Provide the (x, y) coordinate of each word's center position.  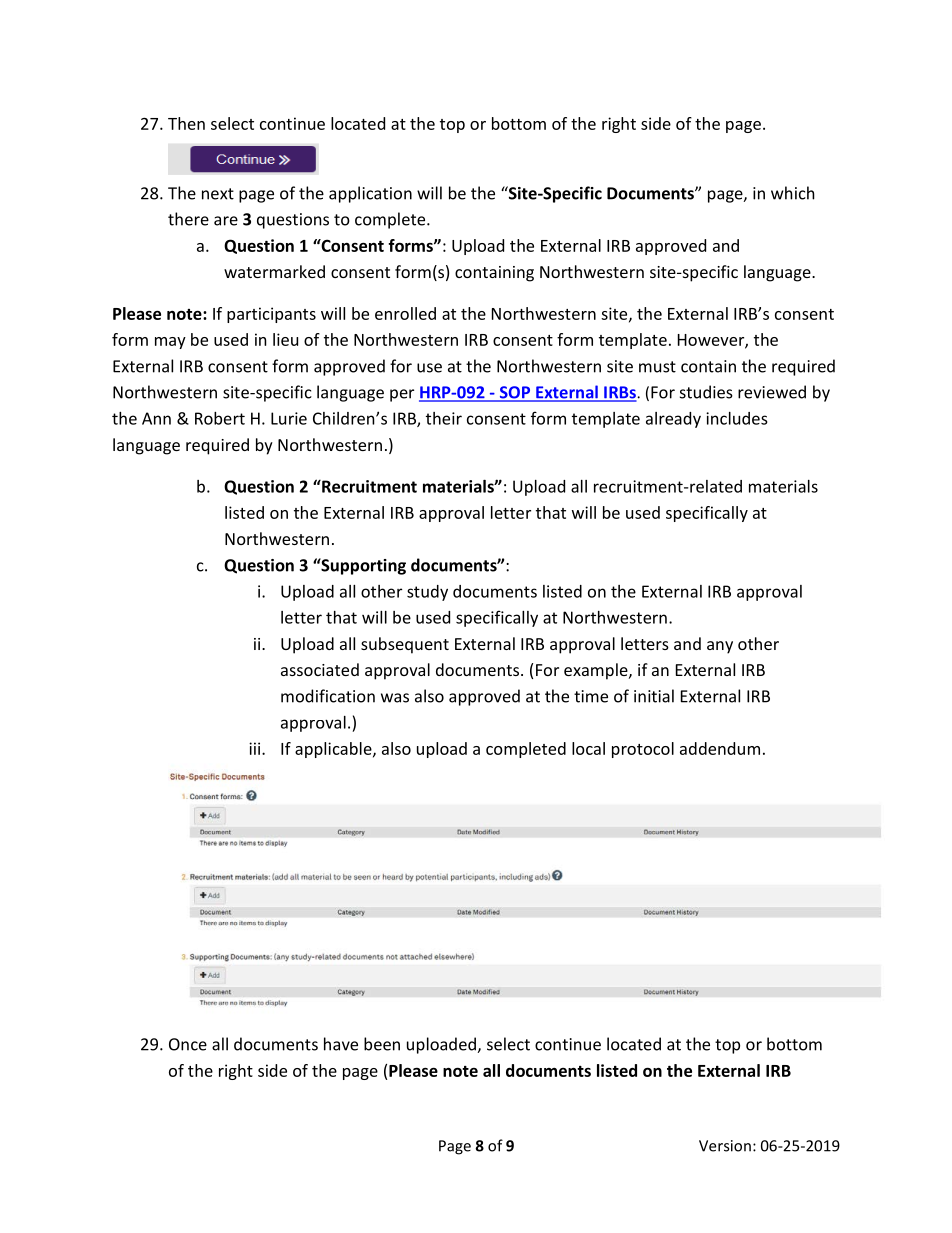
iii (256, 748)
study (427, 593)
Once (188, 1044)
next (218, 194)
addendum (720, 748)
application (370, 194)
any (720, 647)
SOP (515, 393)
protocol (643, 750)
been (382, 1044)
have (341, 1044)
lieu (285, 339)
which (793, 193)
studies (706, 392)
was (395, 698)
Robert (220, 418)
